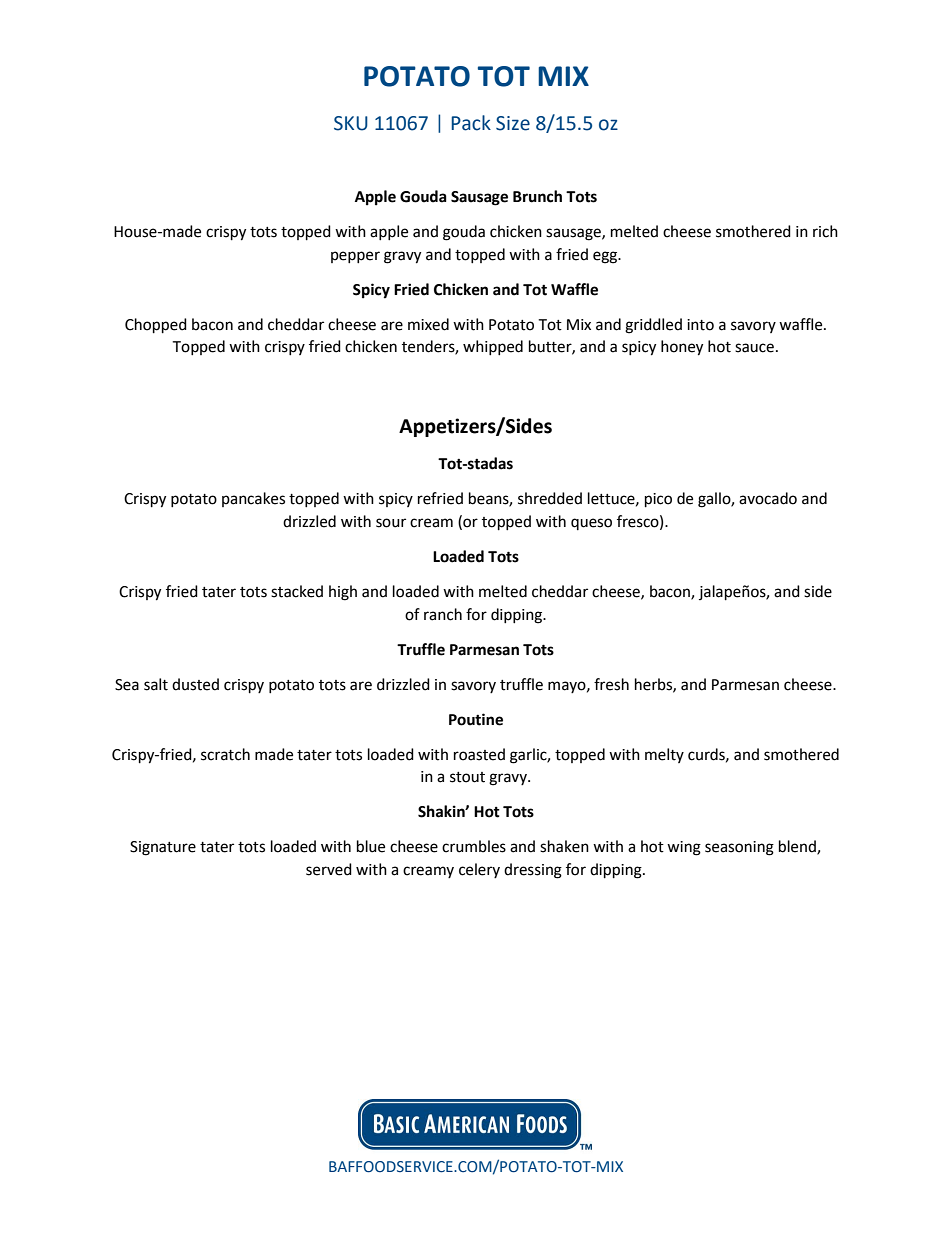 This screenshot has height=1233, width=952. I want to click on pico, so click(658, 500).
